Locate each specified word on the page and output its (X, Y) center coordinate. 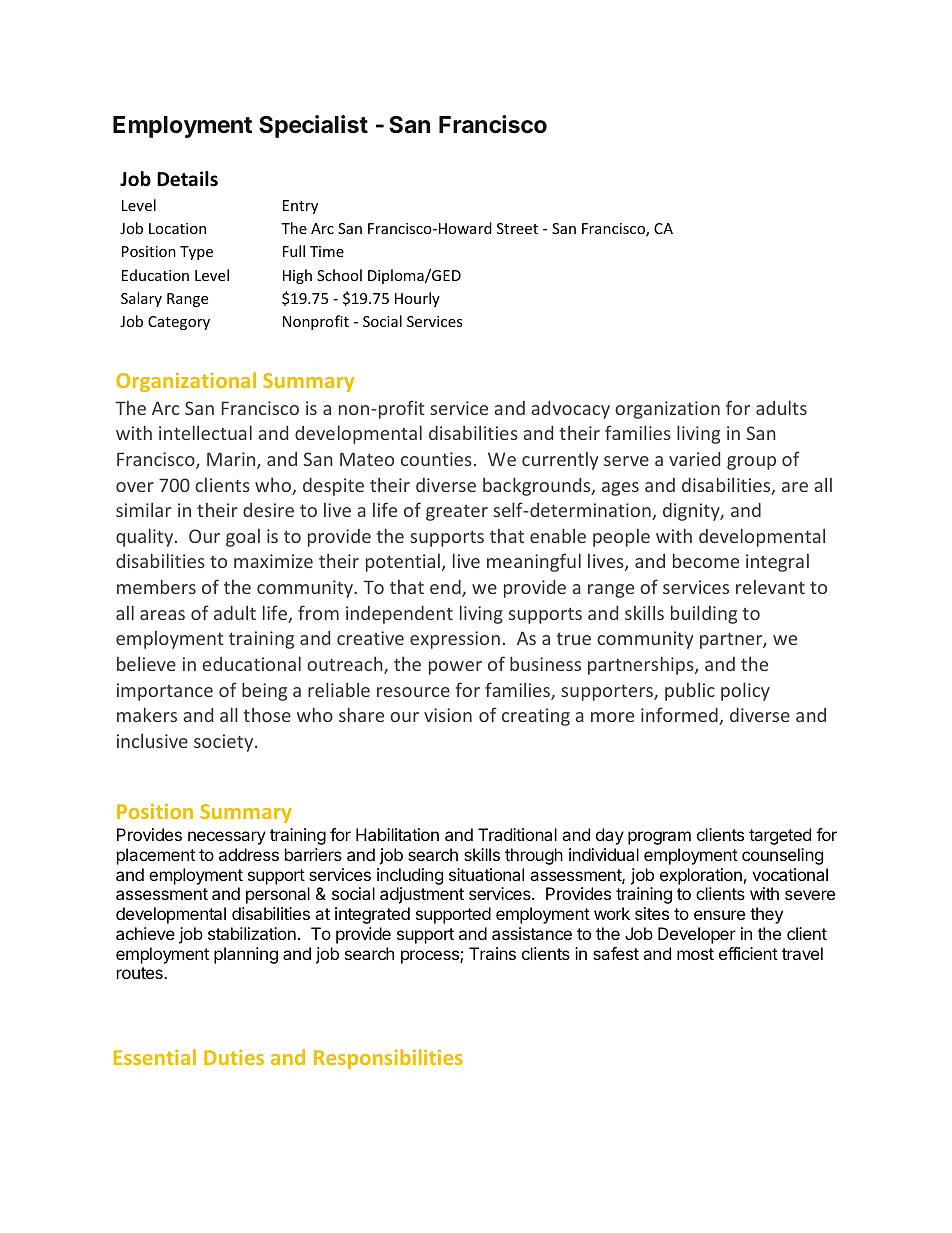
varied (694, 459)
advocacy (570, 410)
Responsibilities (388, 1059)
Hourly (417, 299)
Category (179, 323)
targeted (780, 836)
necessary (227, 838)
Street (517, 228)
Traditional (517, 834)
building (704, 614)
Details (187, 179)
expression (455, 640)
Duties (234, 1057)
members (156, 586)
